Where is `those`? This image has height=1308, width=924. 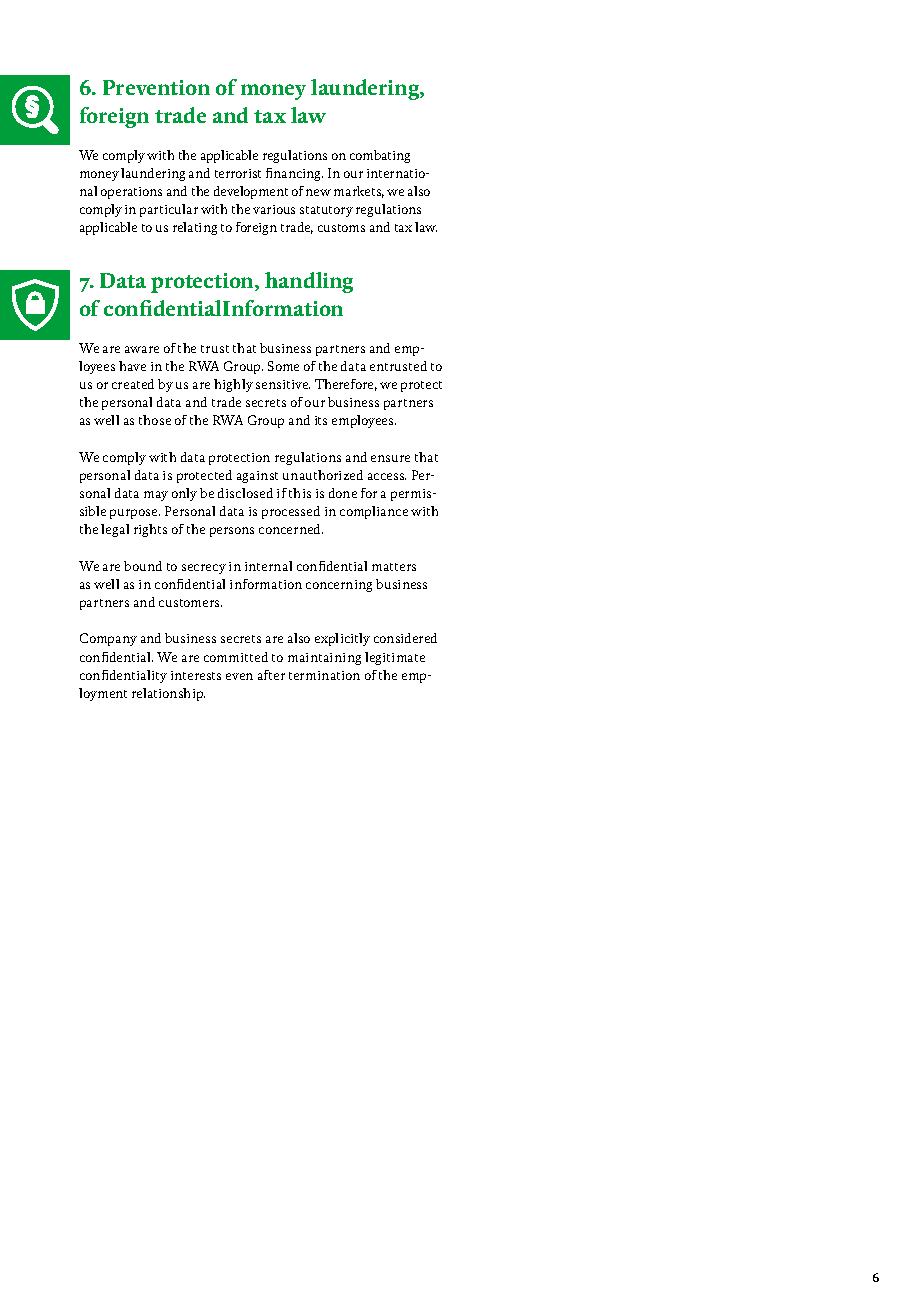
those is located at coordinates (155, 420).
